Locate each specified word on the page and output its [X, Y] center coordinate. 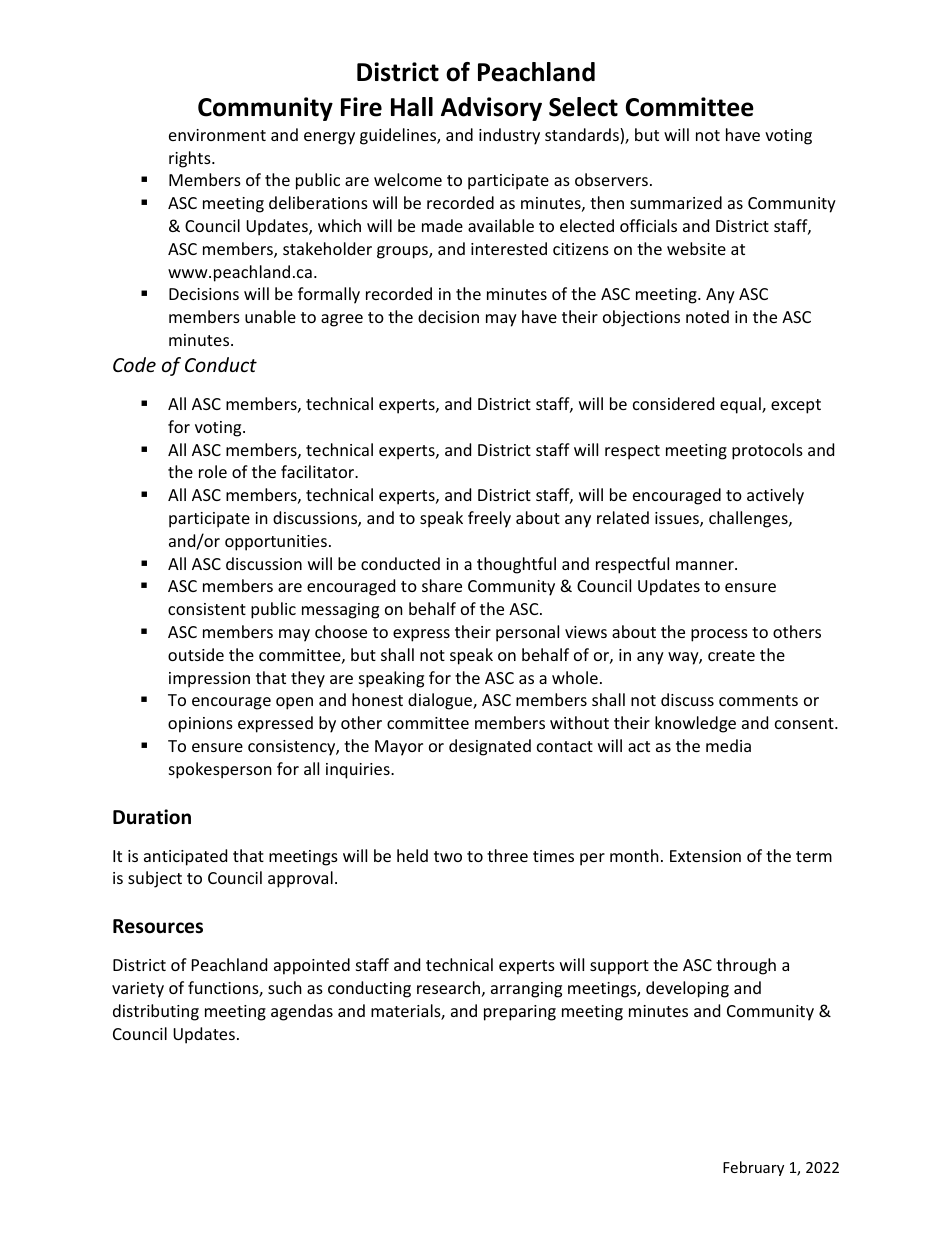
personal [527, 633]
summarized [676, 202]
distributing [156, 1012]
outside [196, 654]
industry [509, 136]
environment [217, 135]
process [719, 635]
